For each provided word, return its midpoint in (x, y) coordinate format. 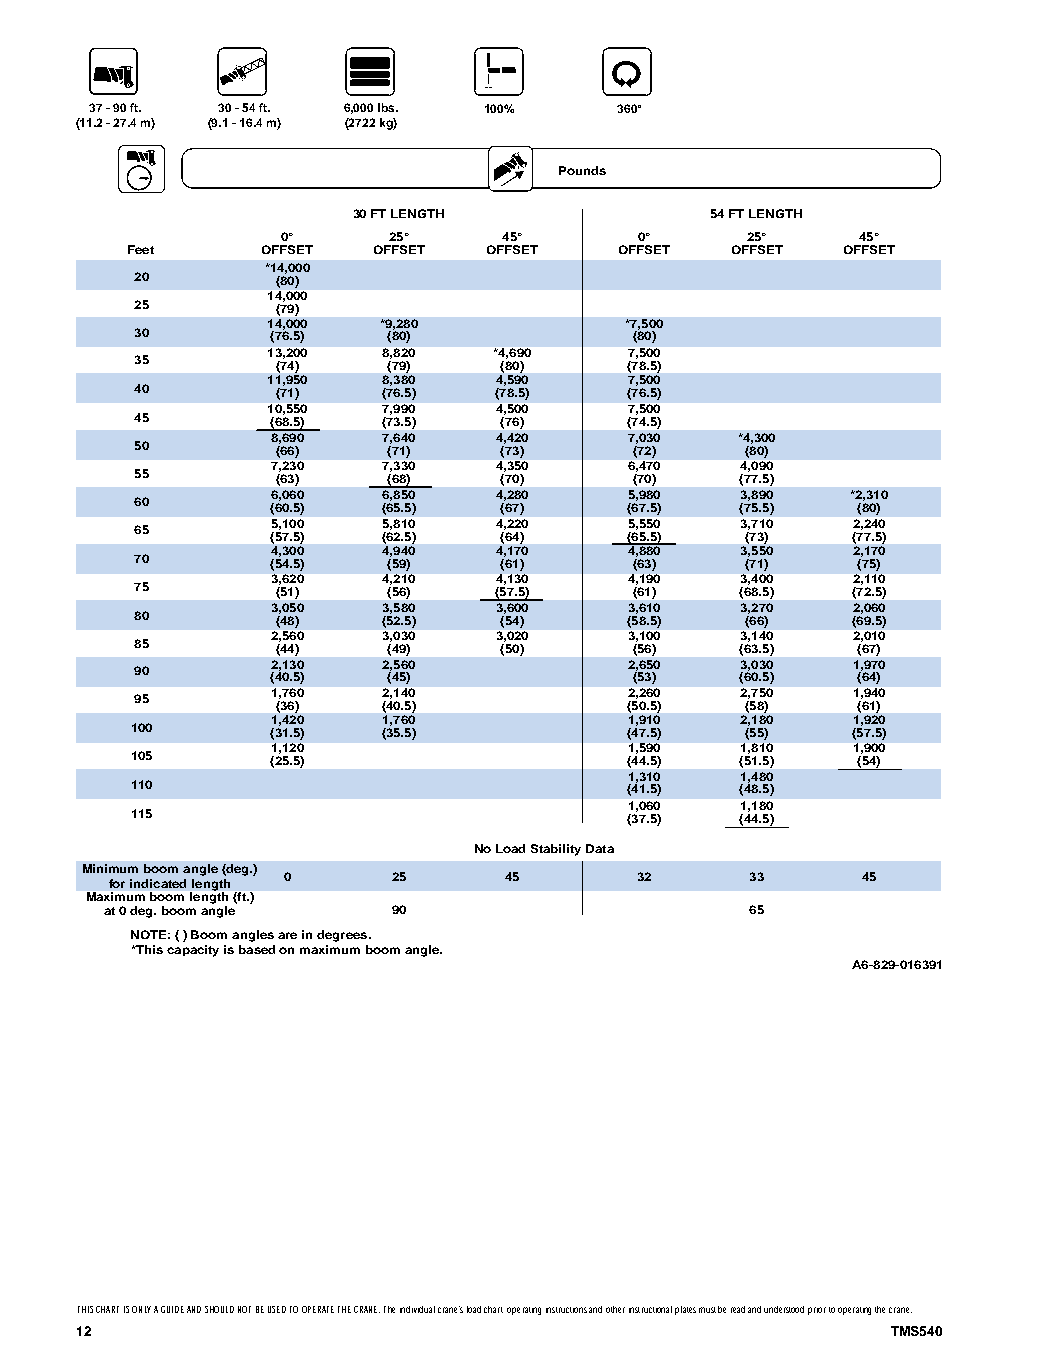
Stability (556, 850)
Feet (141, 249)
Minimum (110, 868)
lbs (387, 107)
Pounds (582, 170)
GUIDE (172, 1309)
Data (600, 848)
